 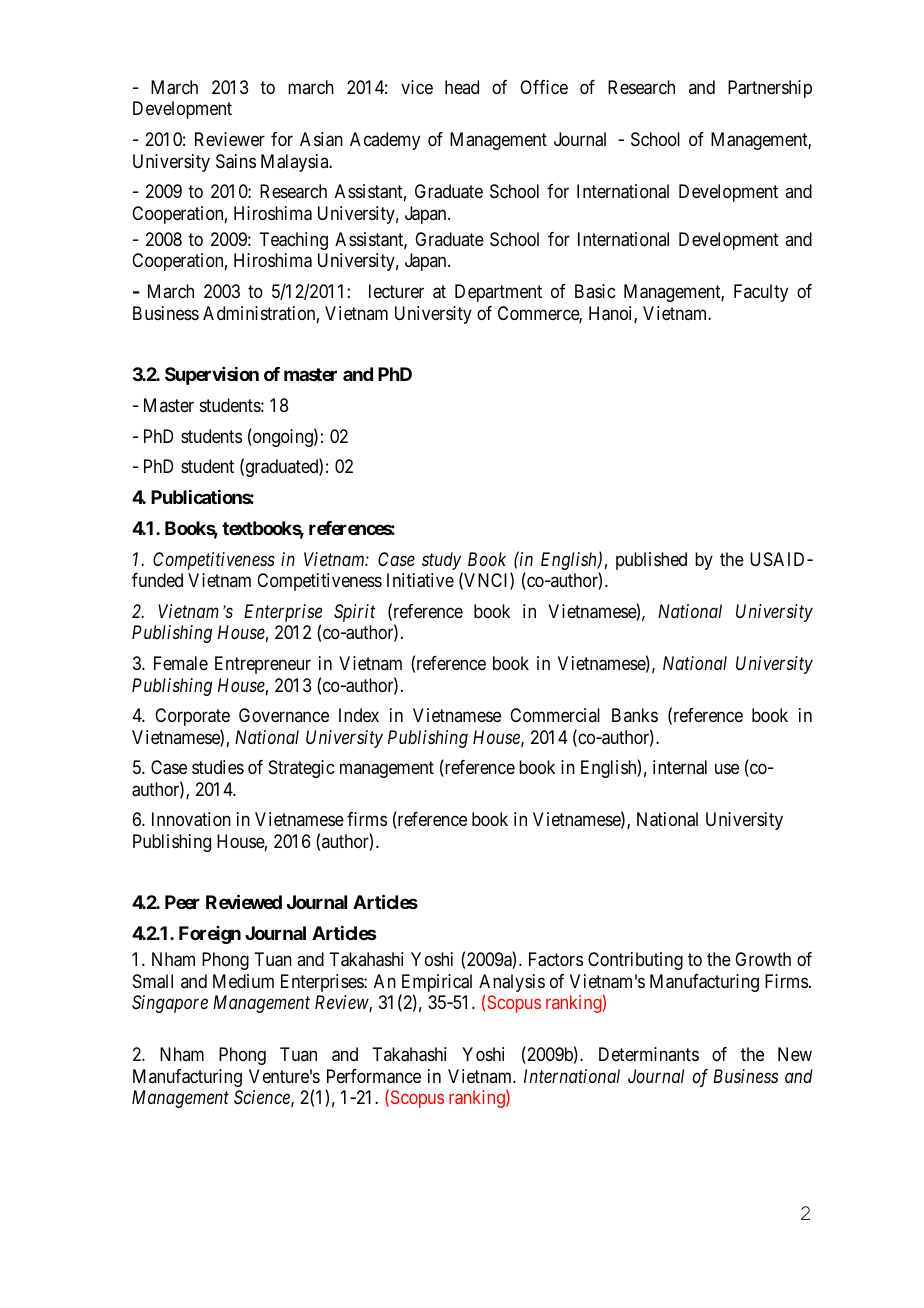 What do you see at coordinates (770, 89) in the document?
I see `Partnership` at bounding box center [770, 89].
